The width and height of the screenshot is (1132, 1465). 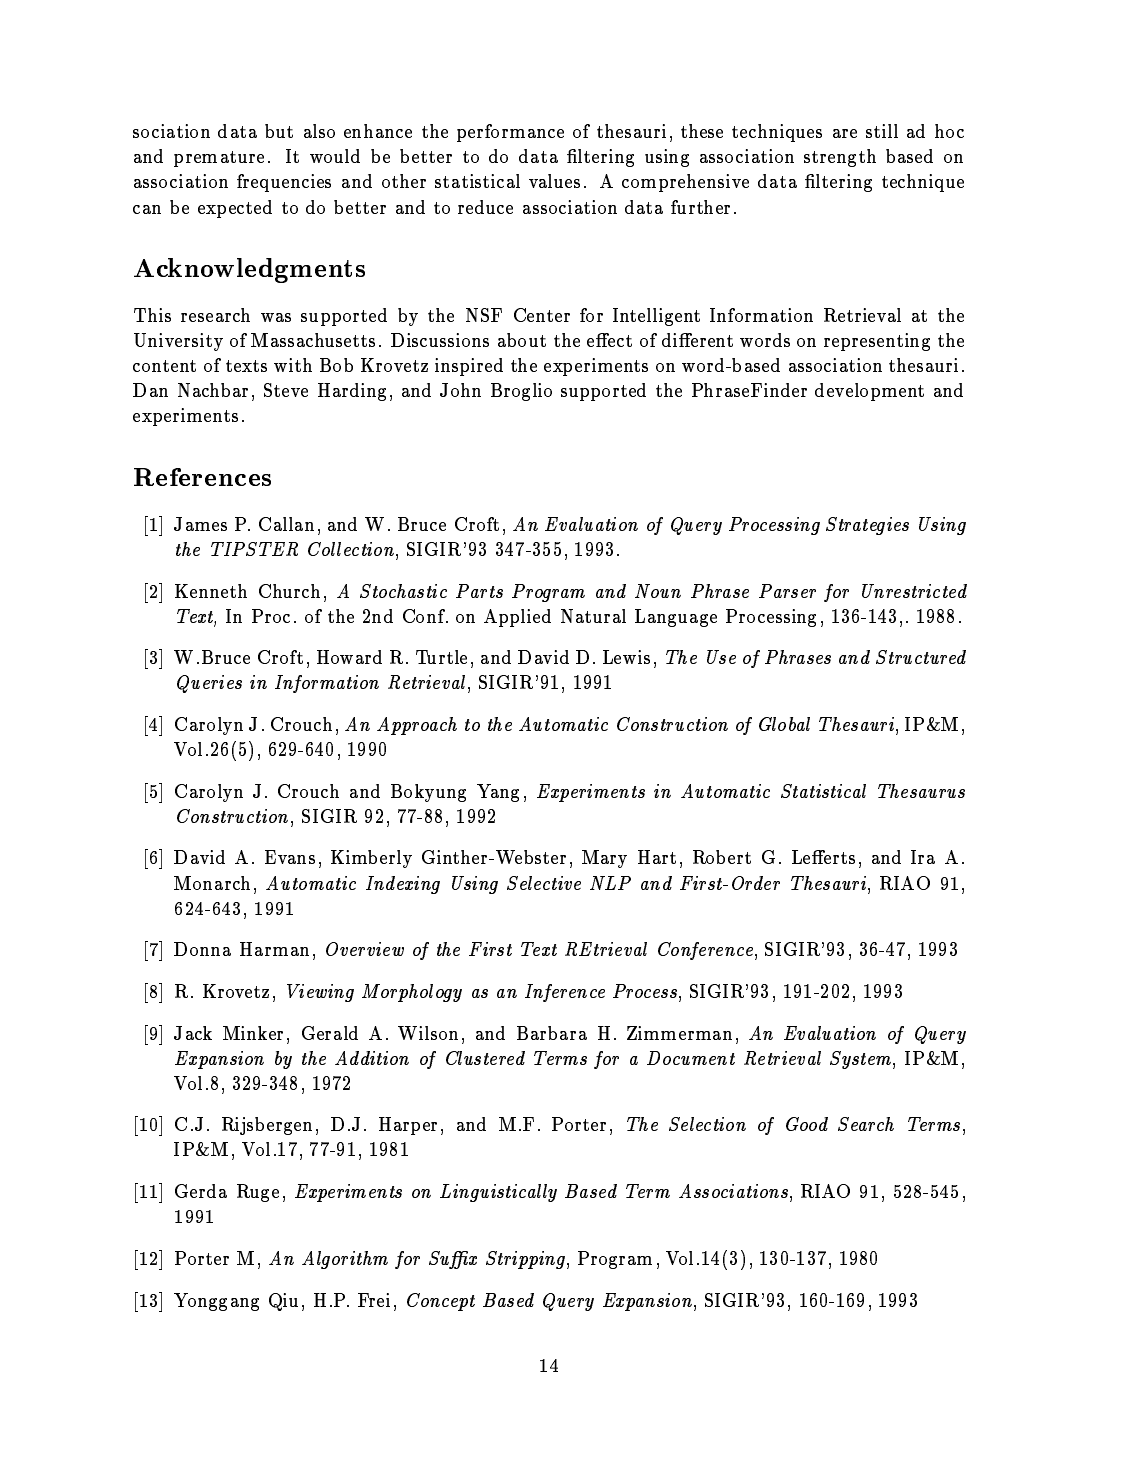 What do you see at coordinates (840, 158) in the screenshot?
I see `strength` at bounding box center [840, 158].
